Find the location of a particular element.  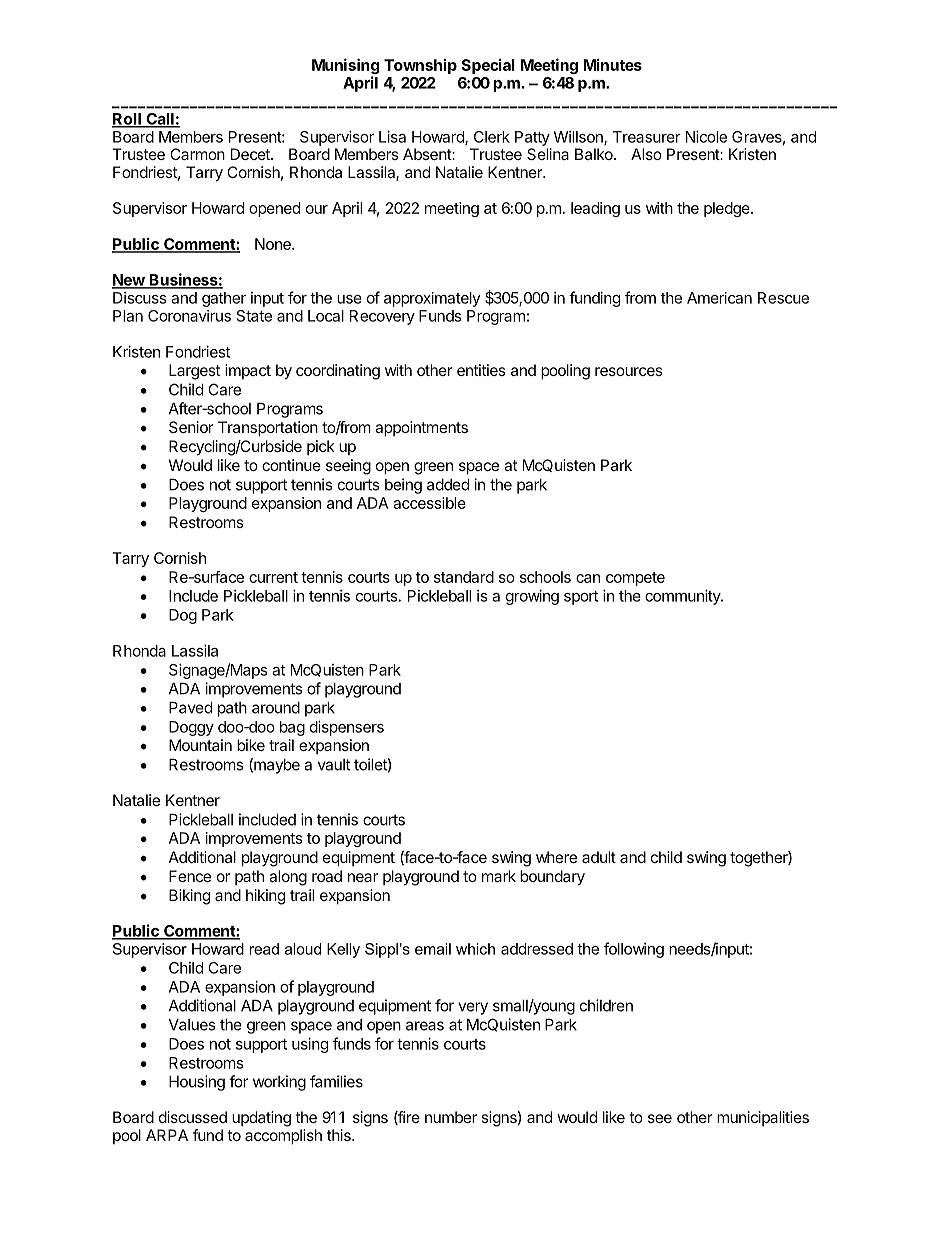

Roll is located at coordinates (127, 120).
